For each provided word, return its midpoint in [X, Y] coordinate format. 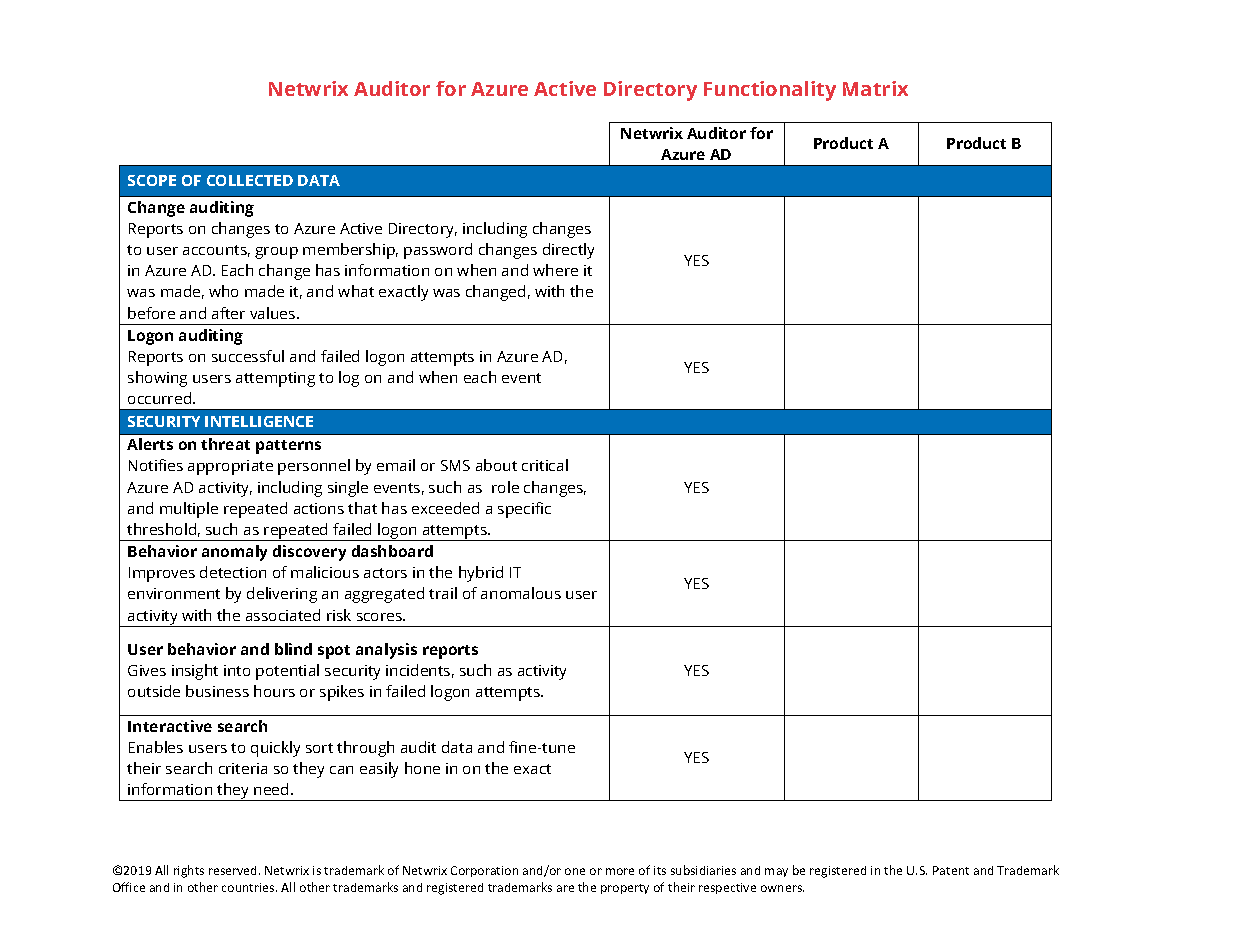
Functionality [770, 91]
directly [568, 251]
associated [283, 615]
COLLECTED [250, 180]
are [565, 888]
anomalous [521, 593]
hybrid [481, 574]
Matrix [875, 88]
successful [248, 356]
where [555, 270]
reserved [234, 870]
